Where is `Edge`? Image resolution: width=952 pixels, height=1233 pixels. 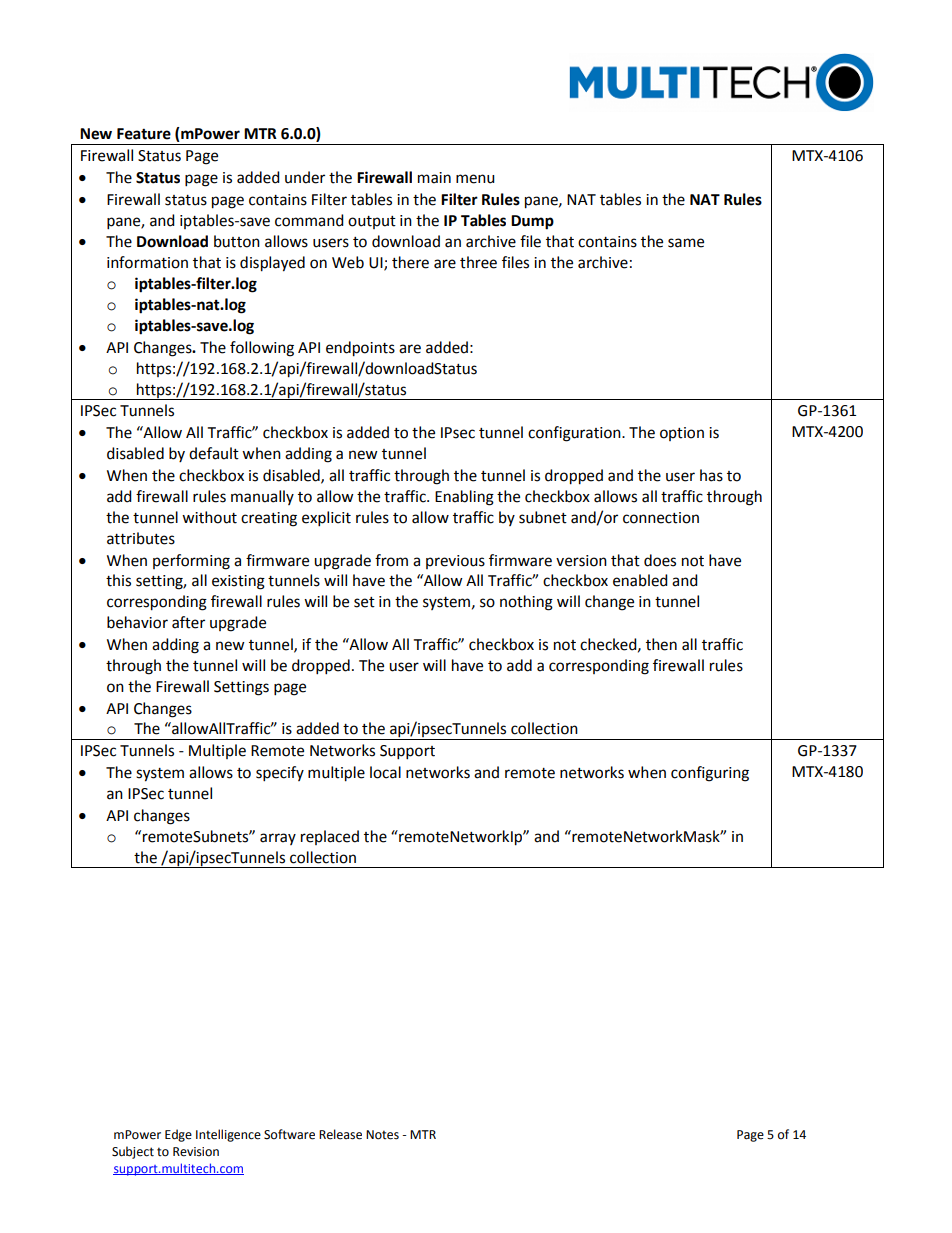
Edge is located at coordinates (178, 1135).
